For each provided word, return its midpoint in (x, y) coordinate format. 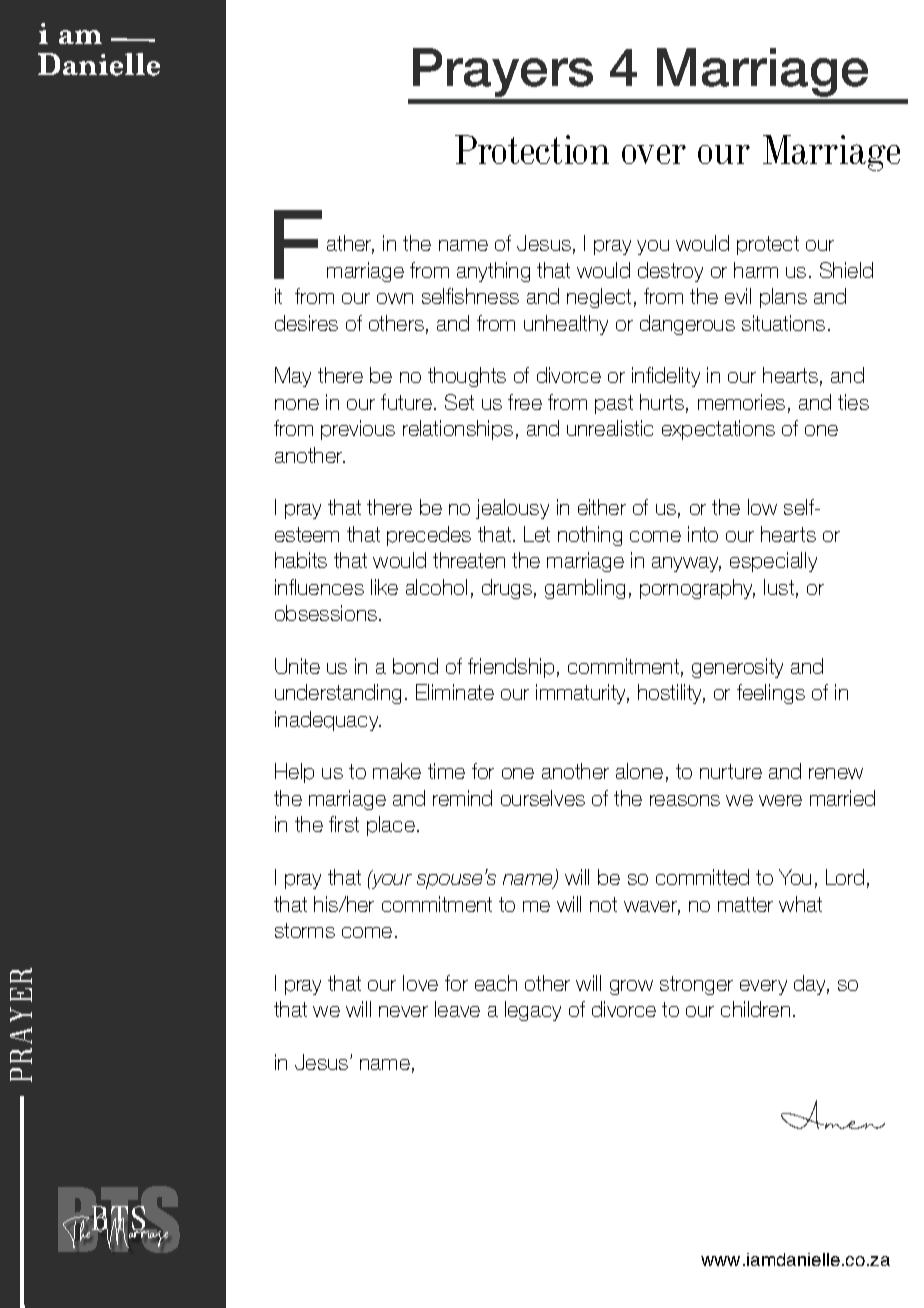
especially (773, 562)
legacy (533, 1011)
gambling (585, 589)
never (403, 1011)
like (384, 587)
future (406, 402)
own (395, 298)
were (780, 800)
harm (756, 270)
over (654, 154)
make (397, 771)
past (614, 404)
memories (741, 402)
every (763, 987)
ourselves (543, 798)
